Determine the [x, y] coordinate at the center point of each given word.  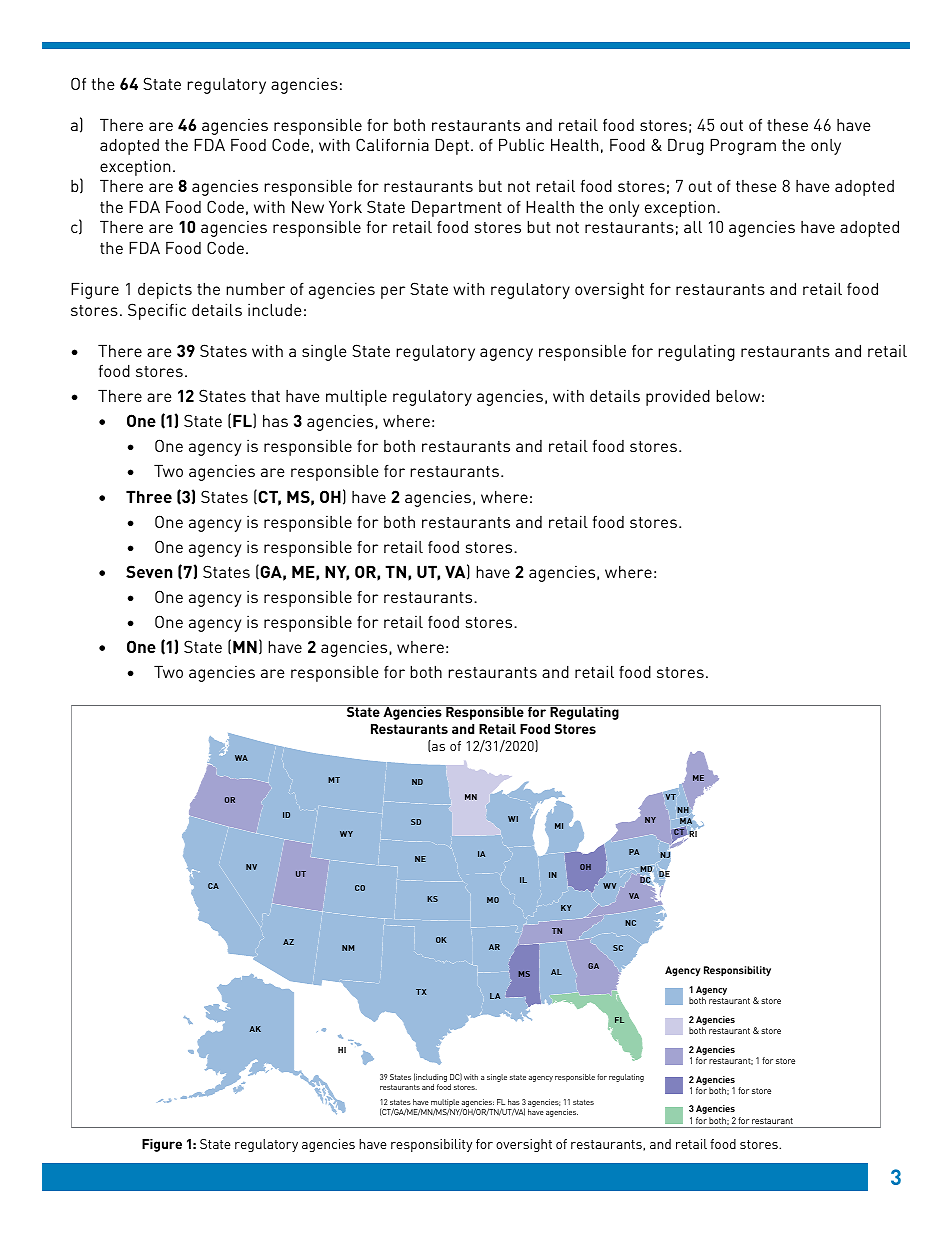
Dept [452, 146]
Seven [149, 571]
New [308, 206]
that [265, 395]
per [393, 292]
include [275, 309]
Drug [686, 146]
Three [149, 496]
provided [678, 398]
